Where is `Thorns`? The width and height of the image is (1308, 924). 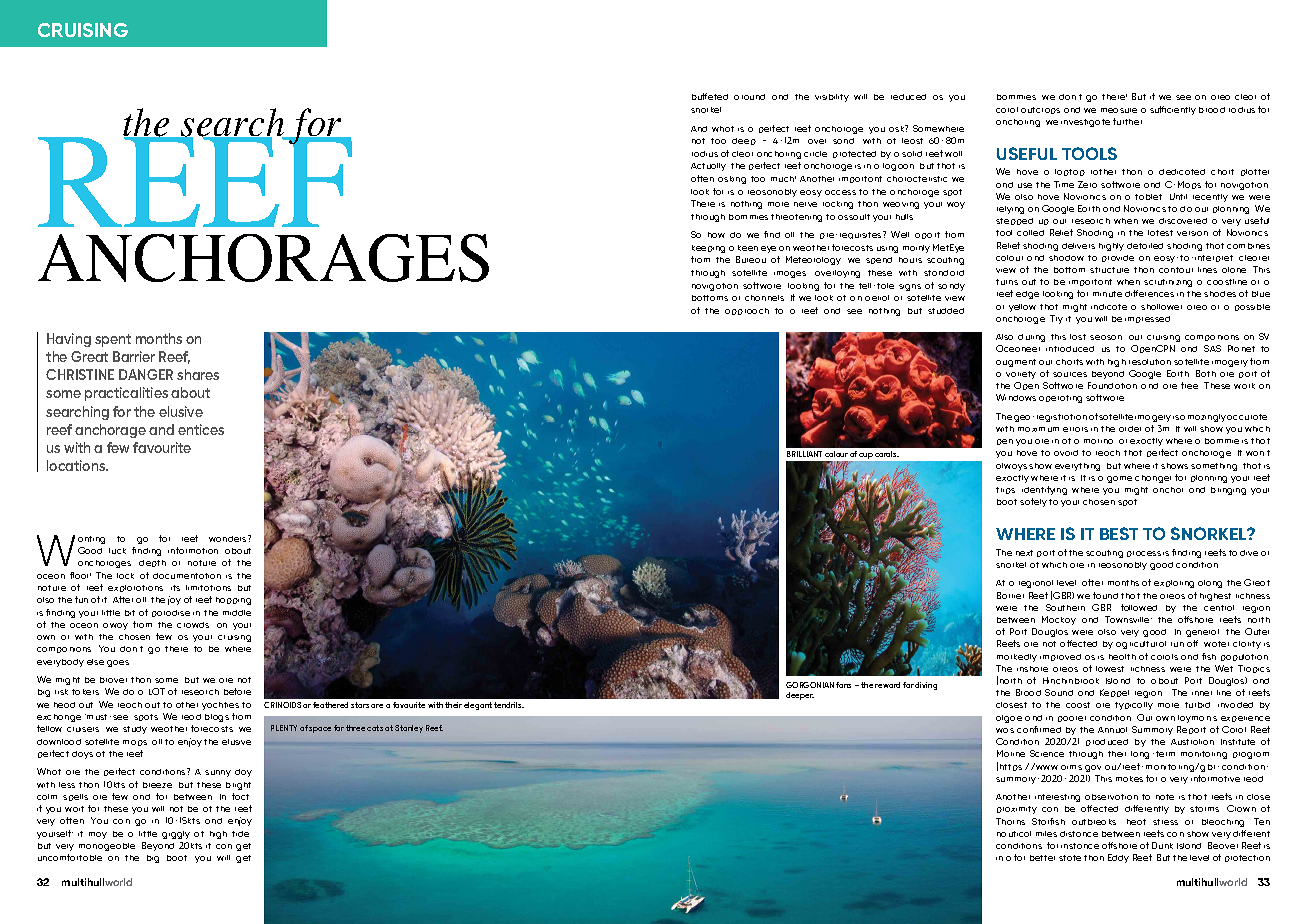
Thorns is located at coordinates (1010, 821).
